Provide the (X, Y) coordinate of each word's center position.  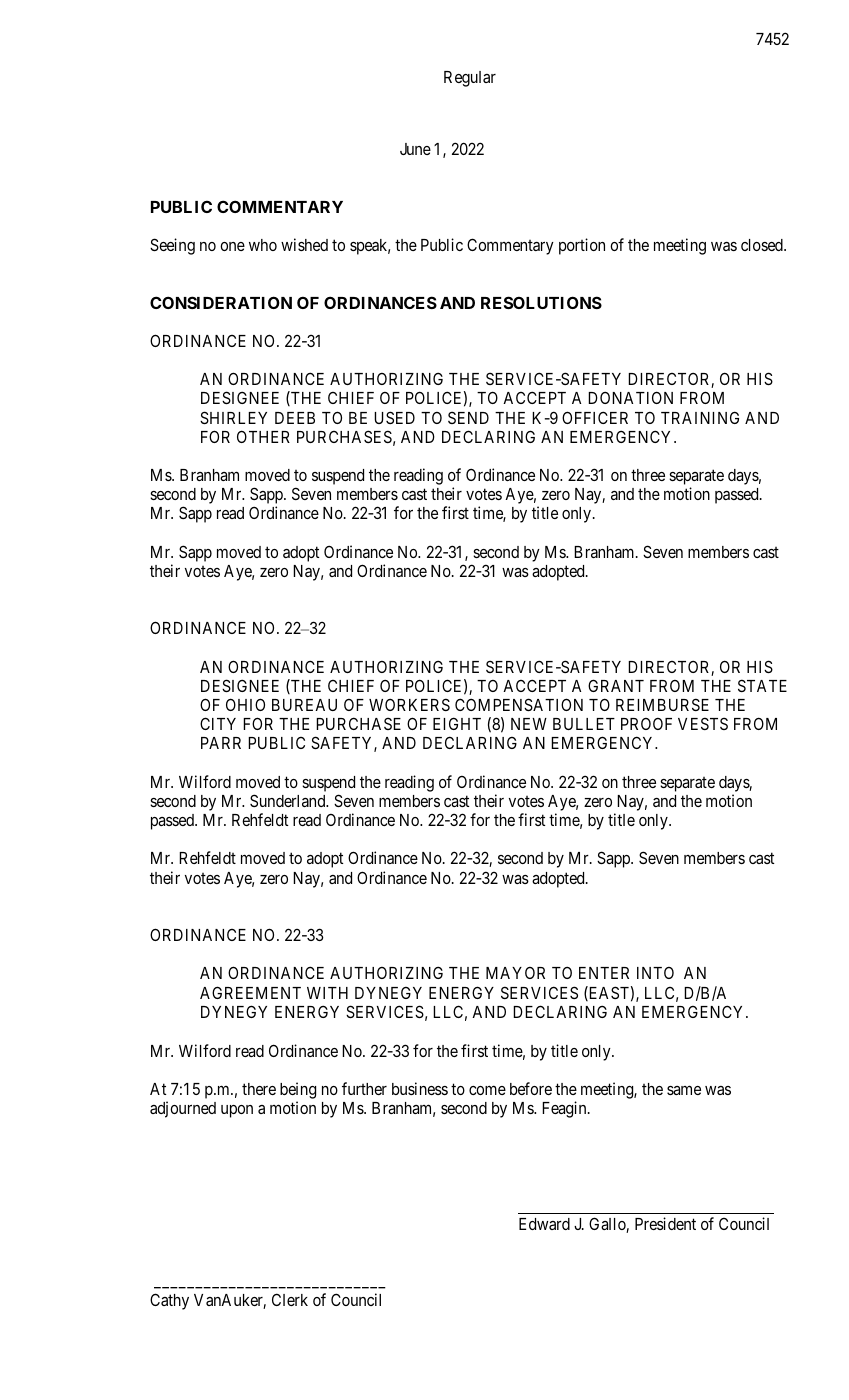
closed (763, 245)
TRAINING (700, 417)
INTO (655, 973)
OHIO (245, 704)
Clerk (290, 1299)
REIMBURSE (662, 704)
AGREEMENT (250, 992)
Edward (544, 1224)
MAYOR (515, 973)
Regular (470, 79)
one (232, 246)
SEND (468, 417)
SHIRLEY (233, 417)
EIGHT (457, 723)
